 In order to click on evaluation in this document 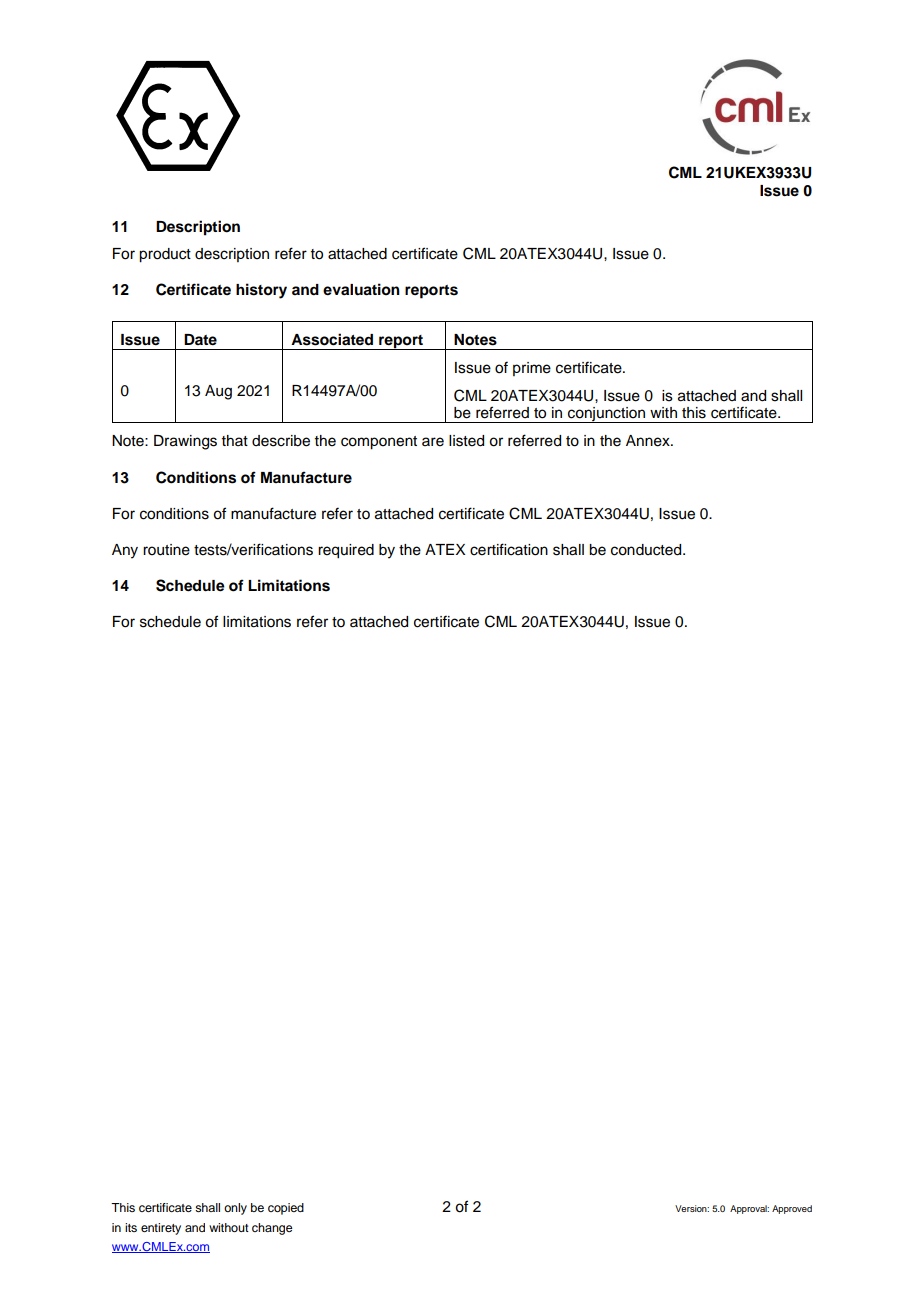, I will do `click(361, 289)`.
